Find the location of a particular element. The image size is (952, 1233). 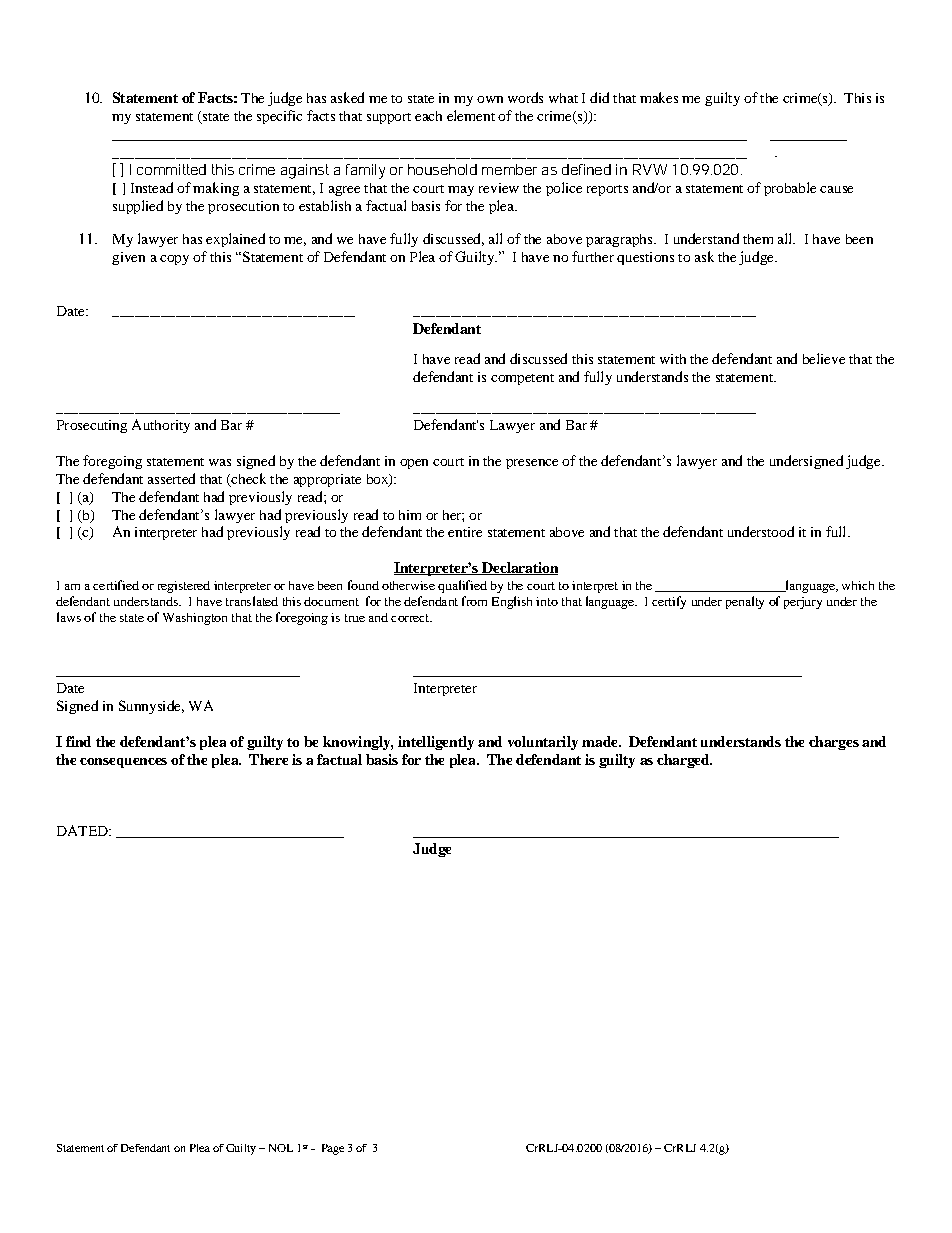

charged is located at coordinates (684, 761).
